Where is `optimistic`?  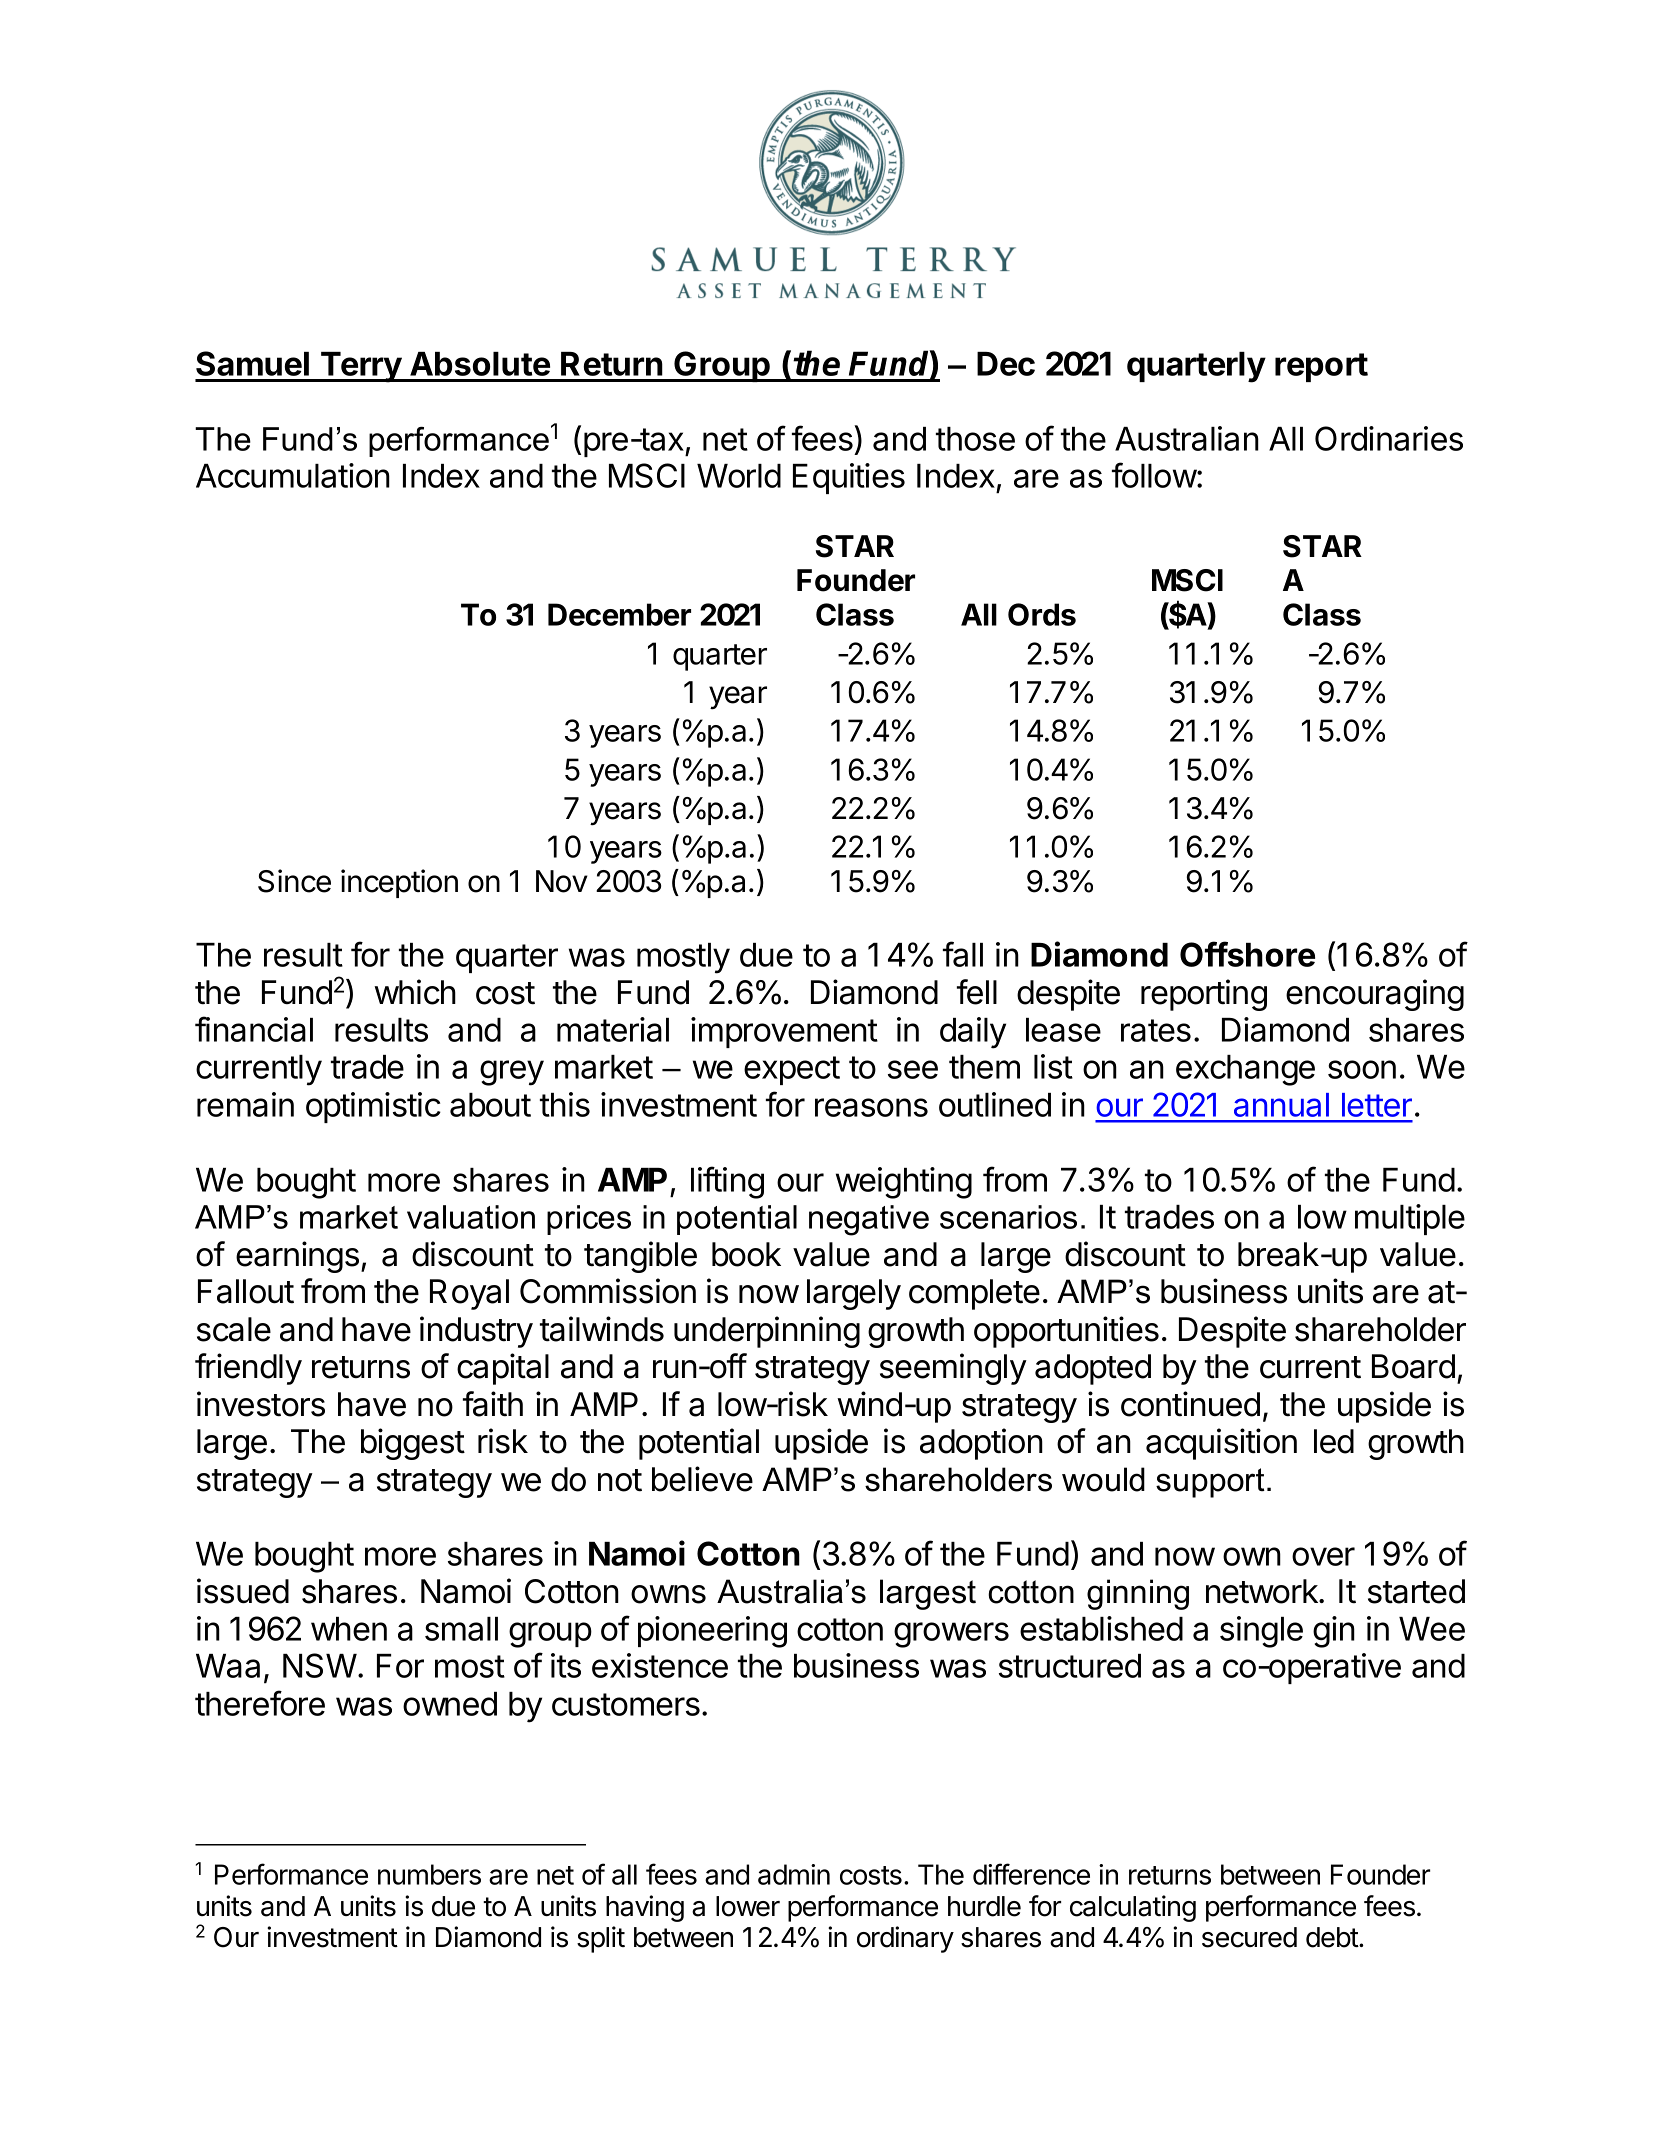 optimistic is located at coordinates (373, 1107).
